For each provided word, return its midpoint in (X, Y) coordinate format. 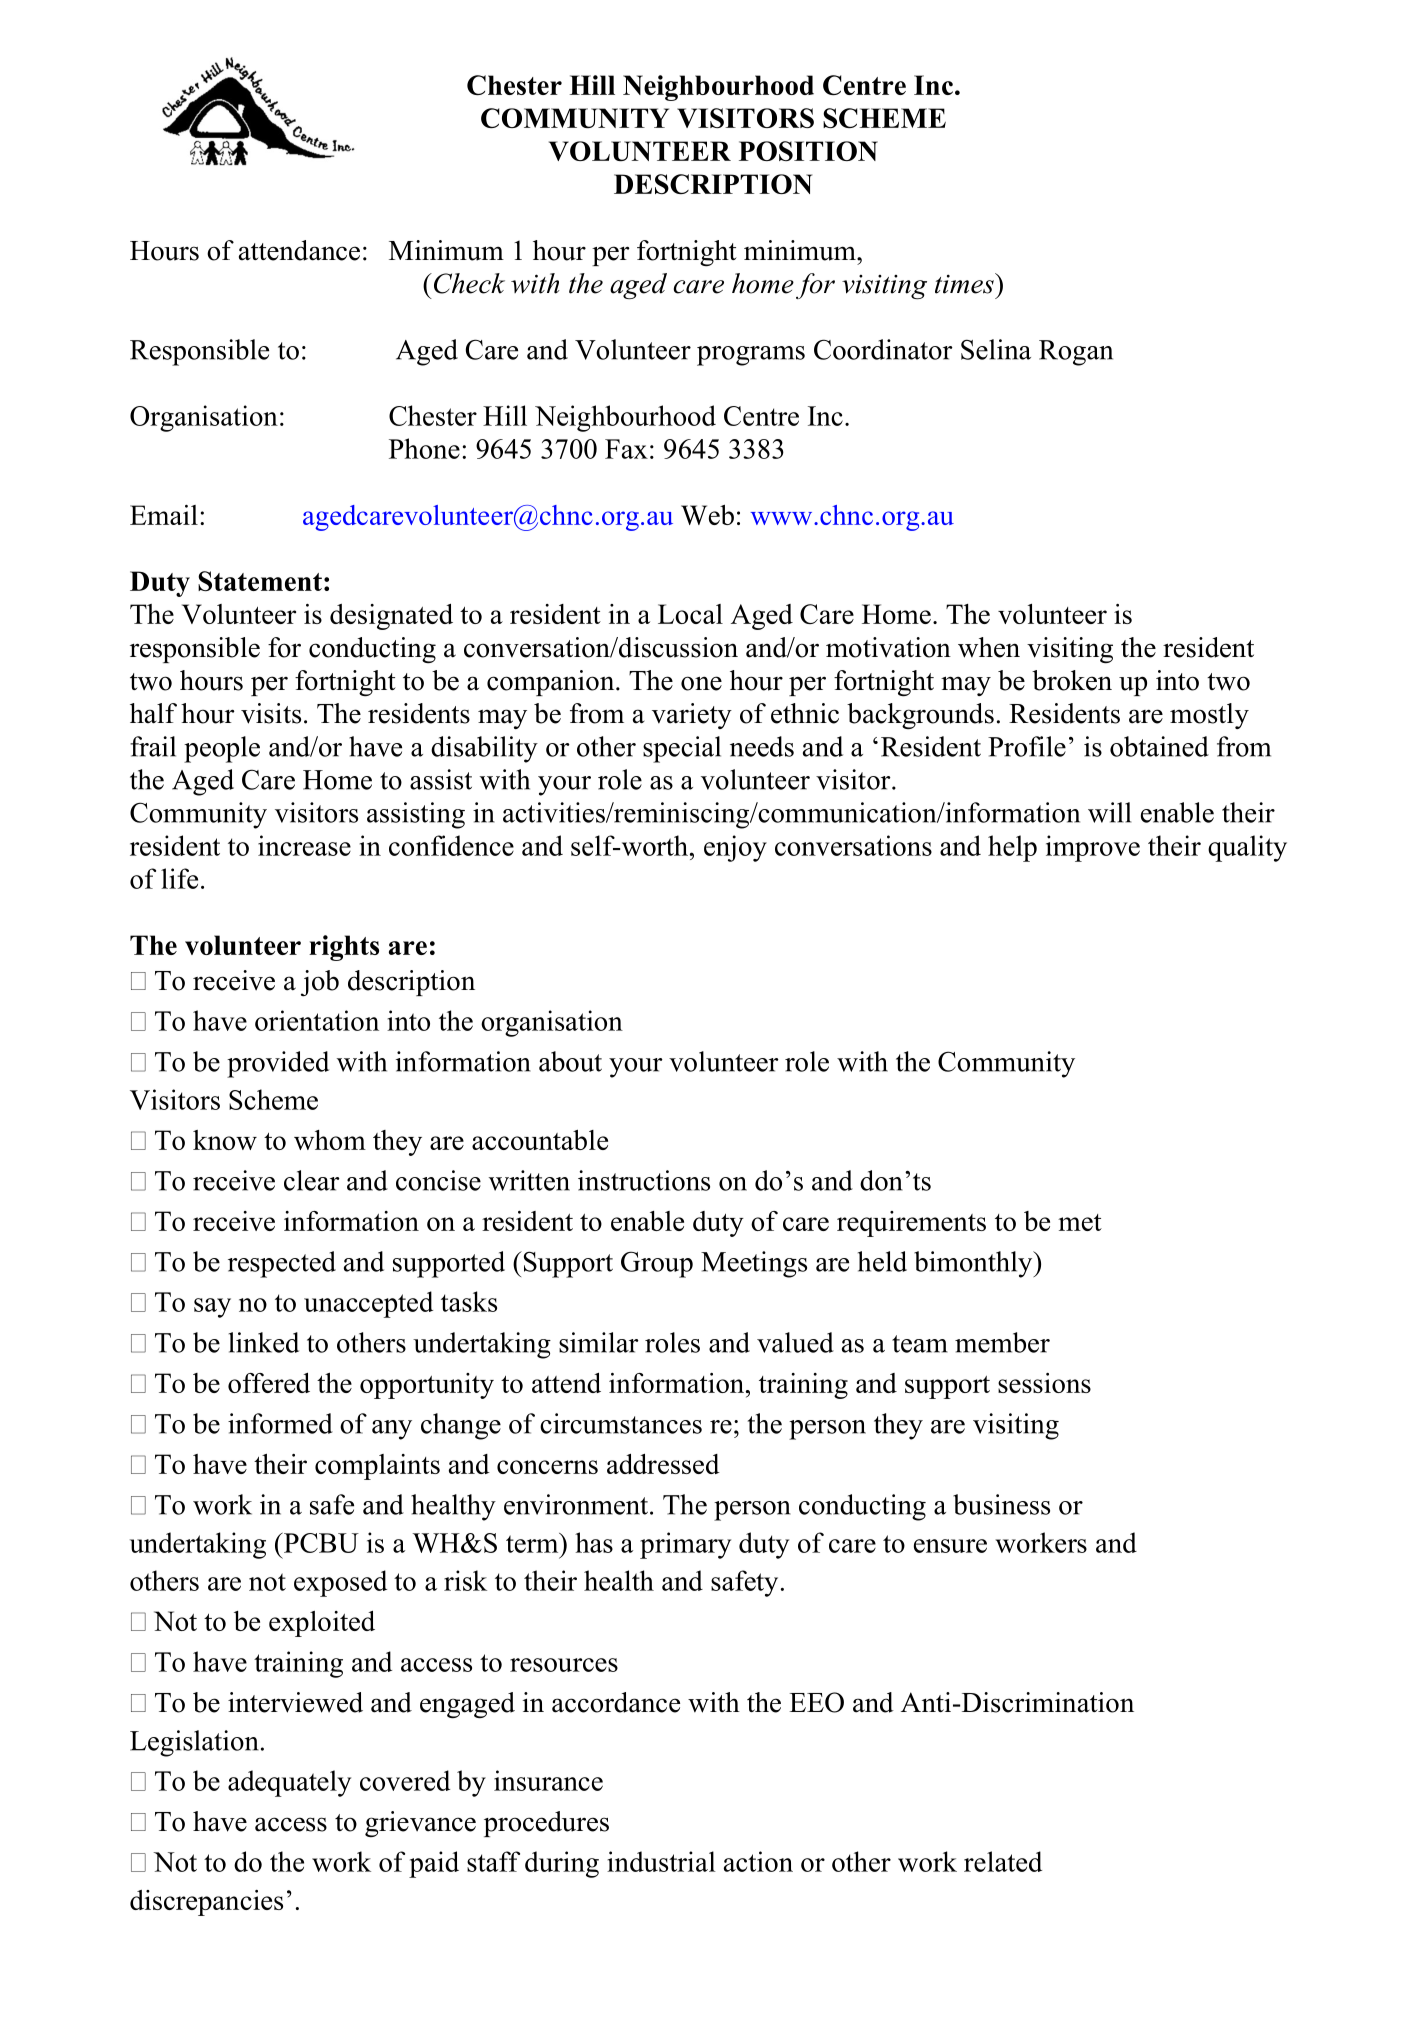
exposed (340, 1583)
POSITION (808, 151)
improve (1093, 848)
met (1080, 1222)
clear (312, 1180)
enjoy (735, 848)
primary (685, 1545)
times (965, 283)
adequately (289, 1783)
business (1001, 1504)
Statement (260, 581)
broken (1072, 680)
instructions (644, 1180)
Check (468, 283)
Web (707, 515)
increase (304, 845)
